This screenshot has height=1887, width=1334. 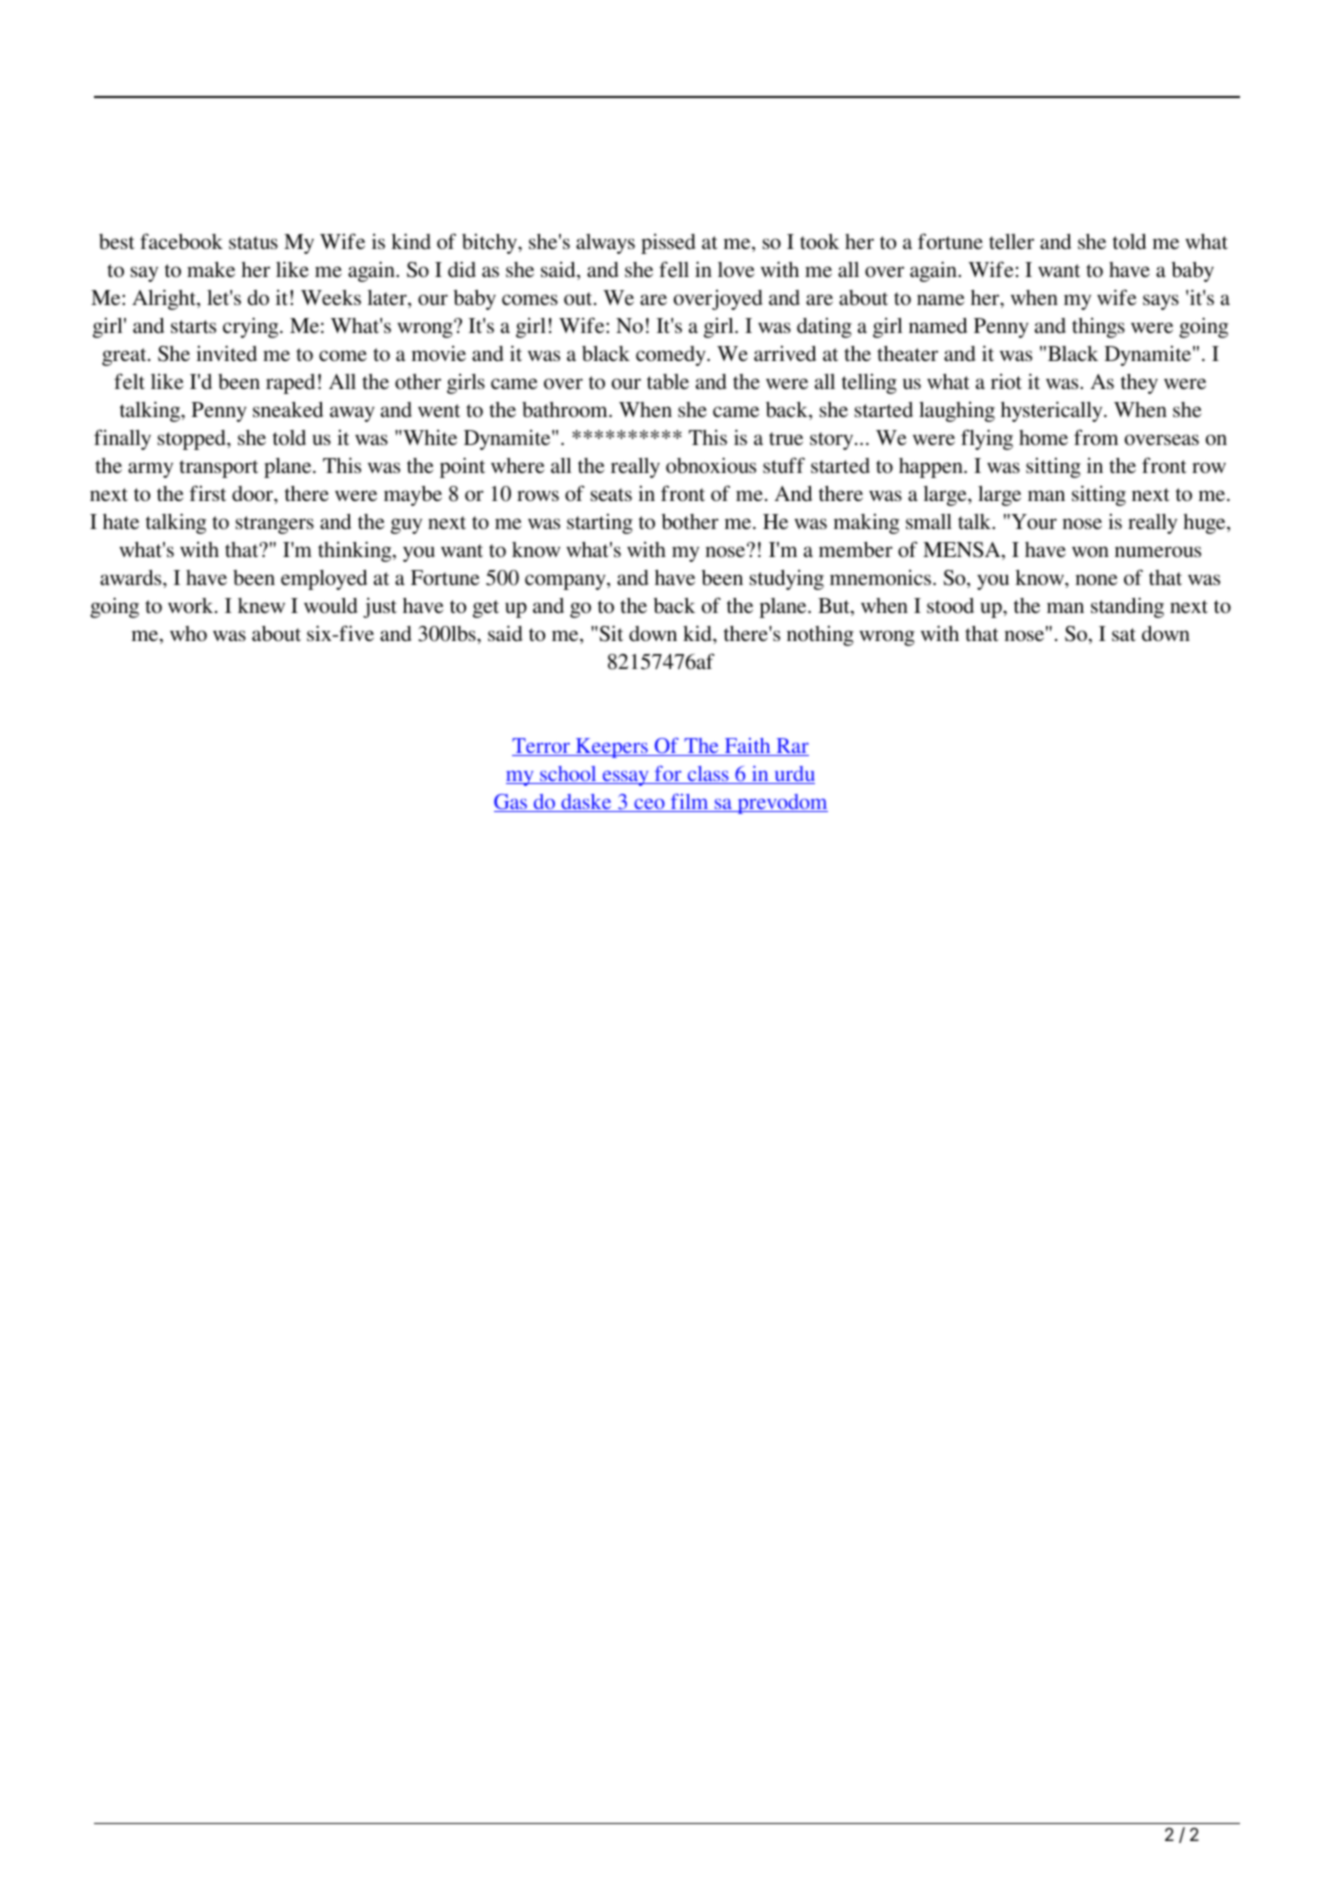 What do you see at coordinates (1127, 607) in the screenshot?
I see `standing` at bounding box center [1127, 607].
